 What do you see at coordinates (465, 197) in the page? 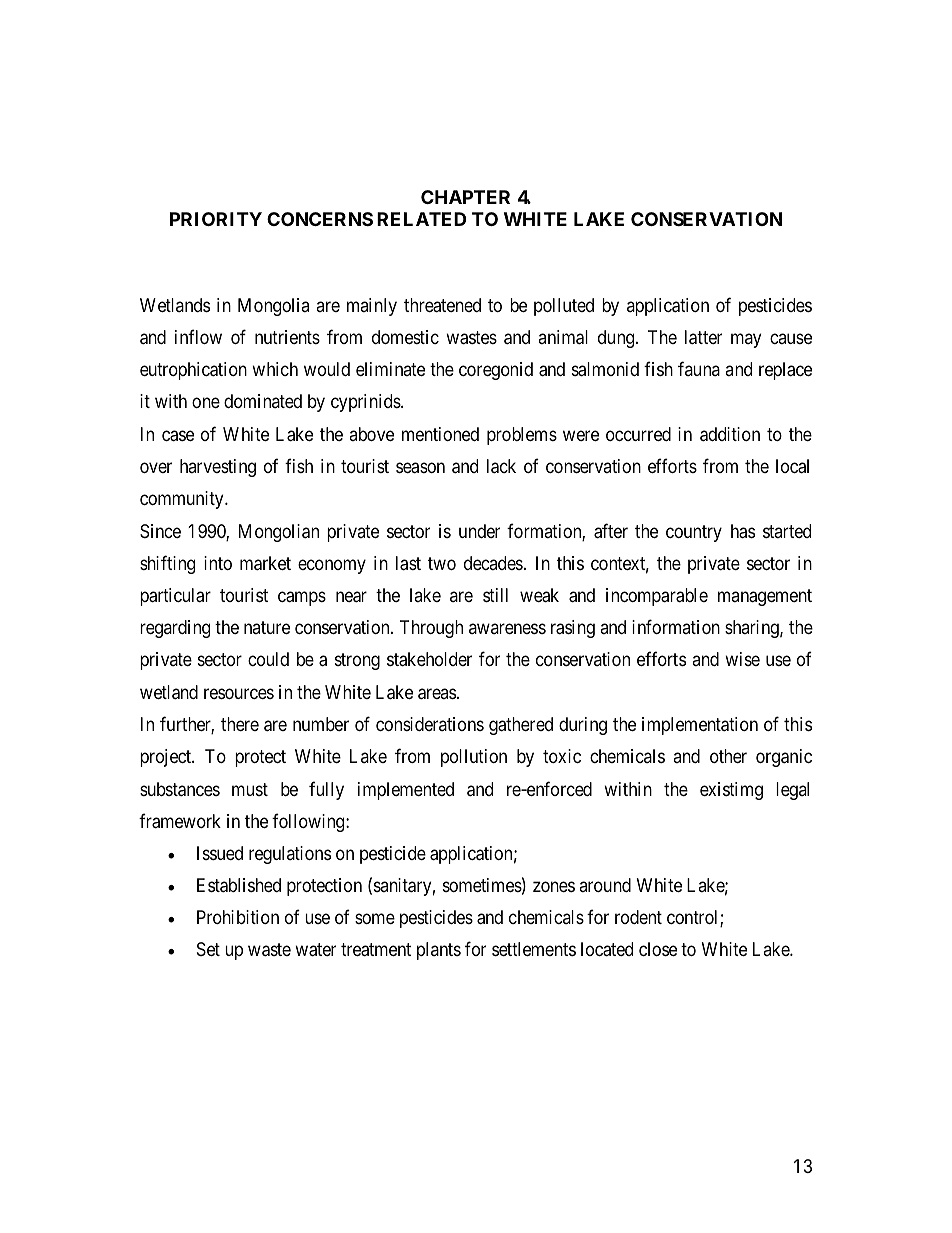
I see `CHAPTER` at bounding box center [465, 197].
